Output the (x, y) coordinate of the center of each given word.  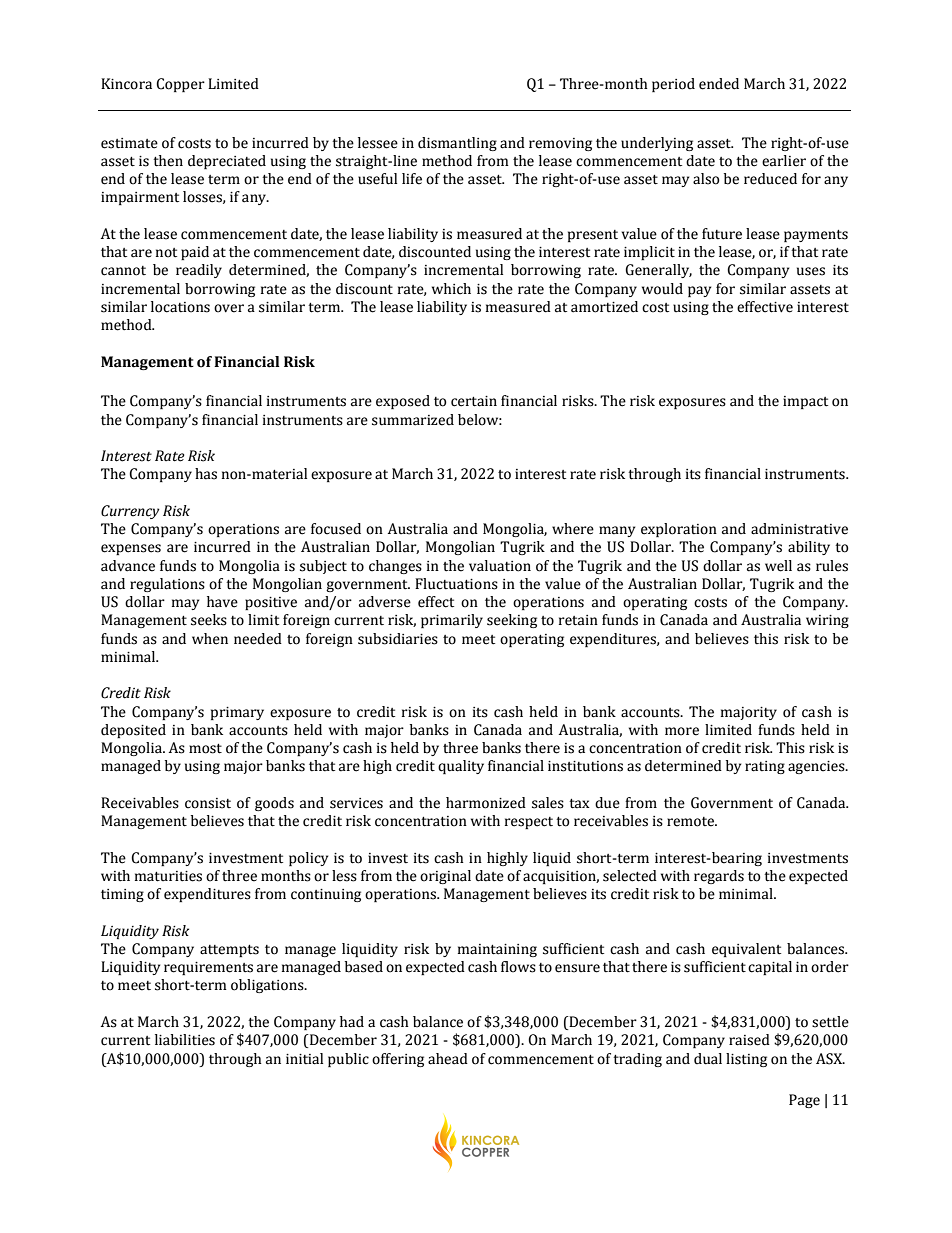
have (222, 602)
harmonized (486, 803)
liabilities (185, 1040)
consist (208, 803)
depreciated (227, 162)
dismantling (457, 144)
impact (805, 402)
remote (692, 822)
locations (180, 307)
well (778, 566)
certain (474, 401)
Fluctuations (456, 584)
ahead (448, 1059)
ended (719, 84)
